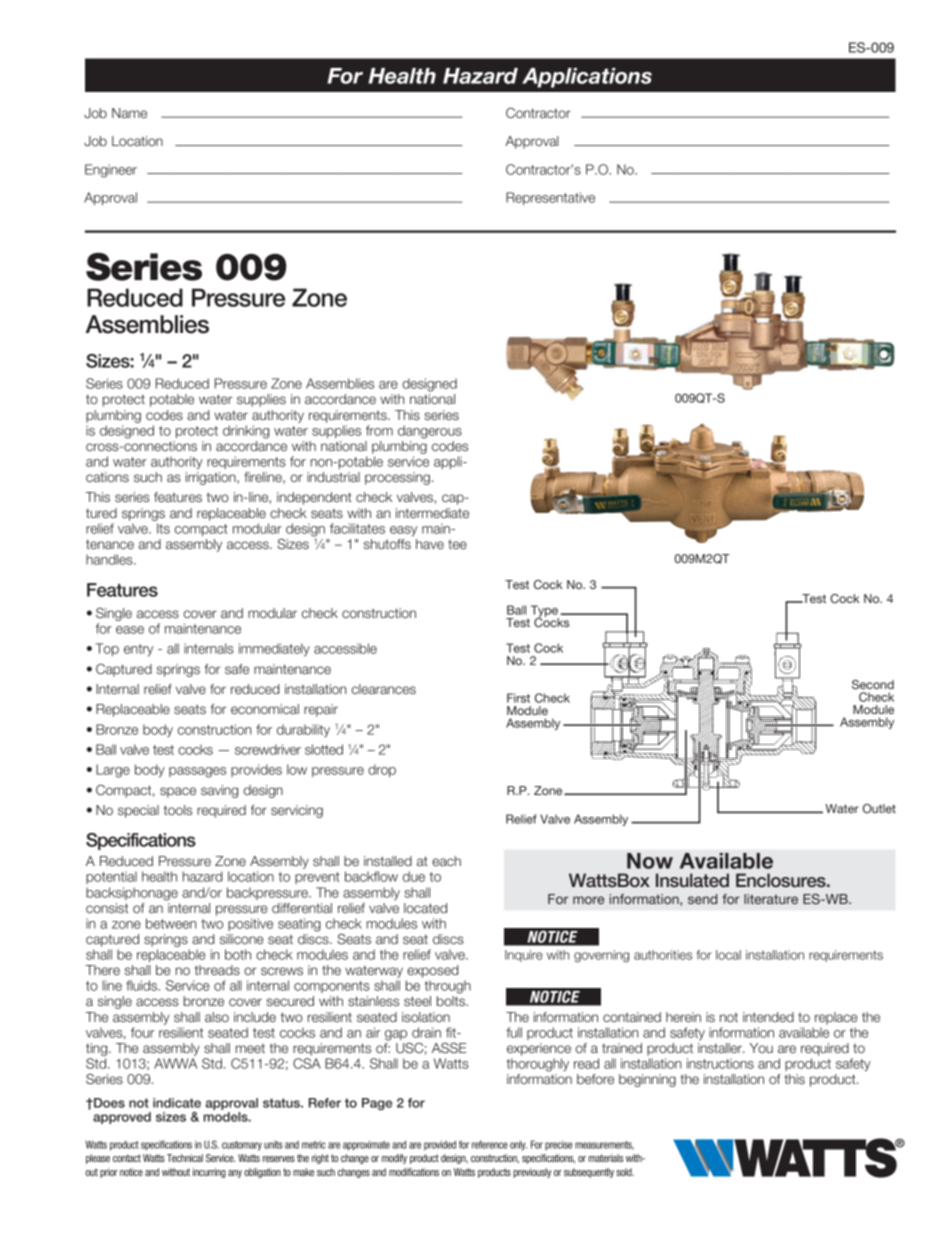 Image resolution: width=952 pixels, height=1233 pixels. Describe the element at coordinates (771, 899) in the screenshot. I see `literature` at that location.
